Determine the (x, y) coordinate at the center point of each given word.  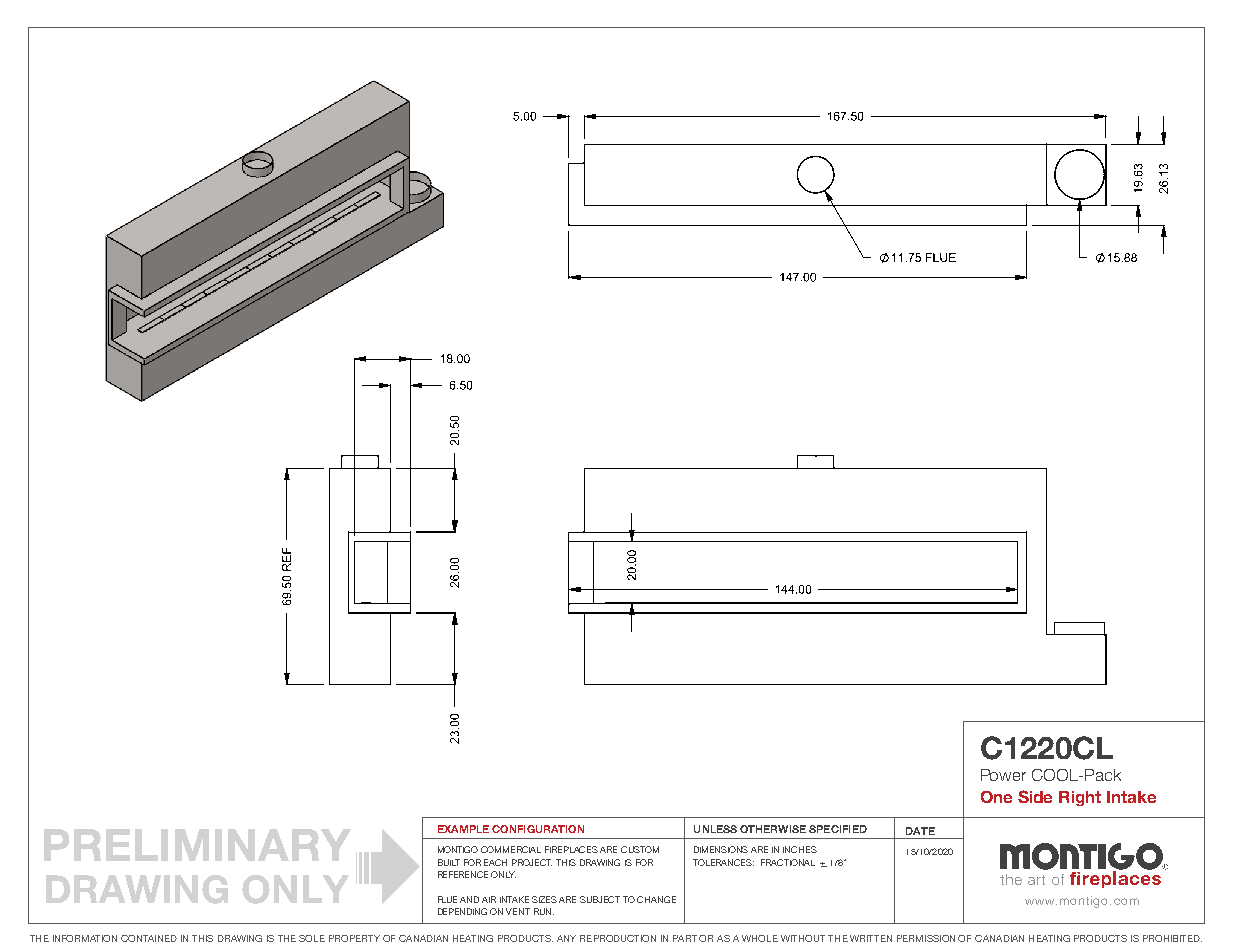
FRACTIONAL (788, 862)
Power (1003, 775)
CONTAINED (149, 938)
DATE (920, 831)
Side (1035, 796)
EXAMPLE (463, 829)
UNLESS (715, 829)
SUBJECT (600, 899)
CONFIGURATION (538, 829)
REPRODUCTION (618, 938)
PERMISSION (926, 938)
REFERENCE (463, 874)
